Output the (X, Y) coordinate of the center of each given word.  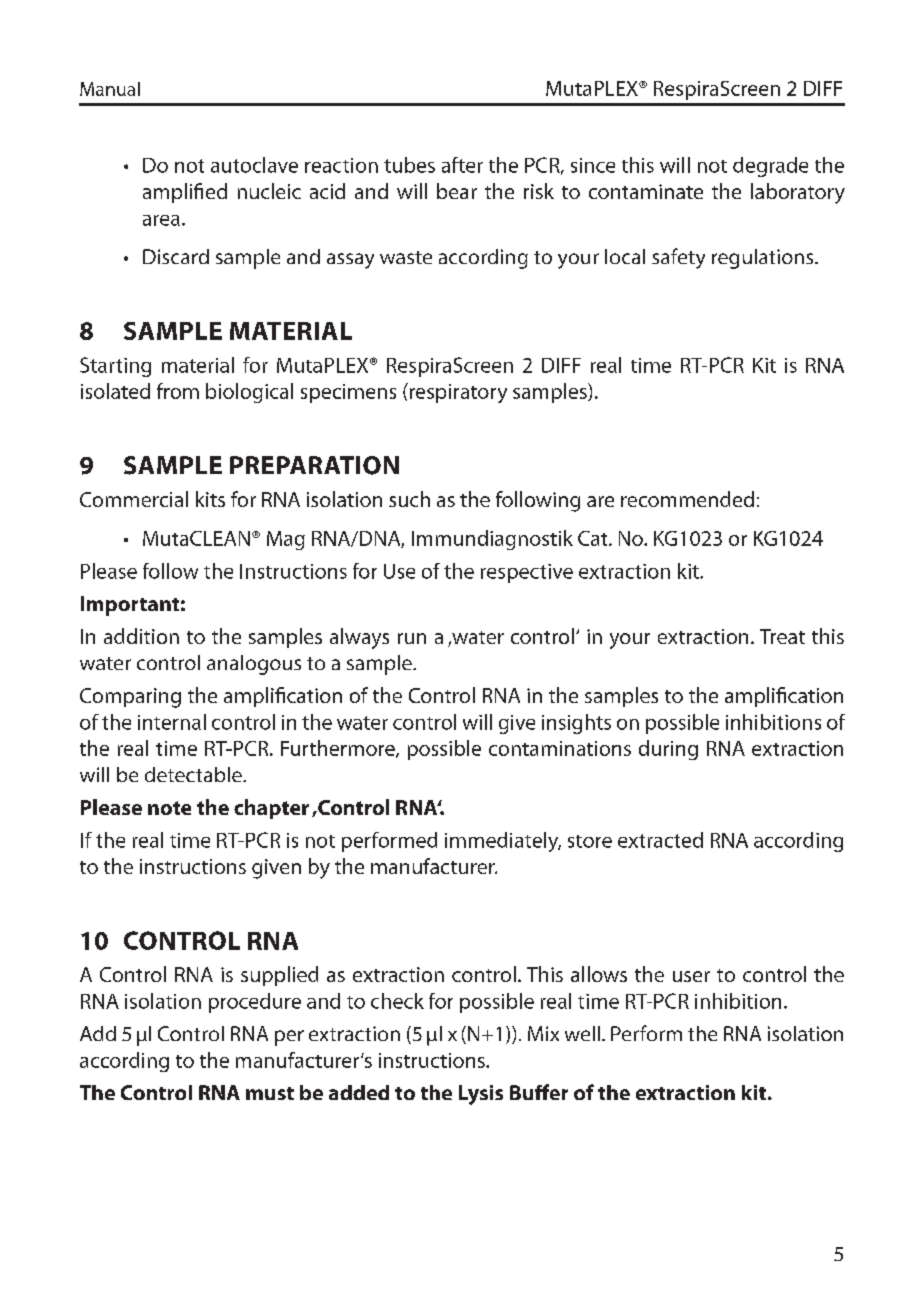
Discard (176, 256)
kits (210, 499)
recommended (687, 499)
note (169, 808)
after (462, 165)
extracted (660, 840)
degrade (770, 167)
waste (406, 257)
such (409, 499)
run (412, 638)
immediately (503, 842)
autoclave (254, 165)
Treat (782, 636)
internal (172, 722)
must (270, 1093)
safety (678, 258)
